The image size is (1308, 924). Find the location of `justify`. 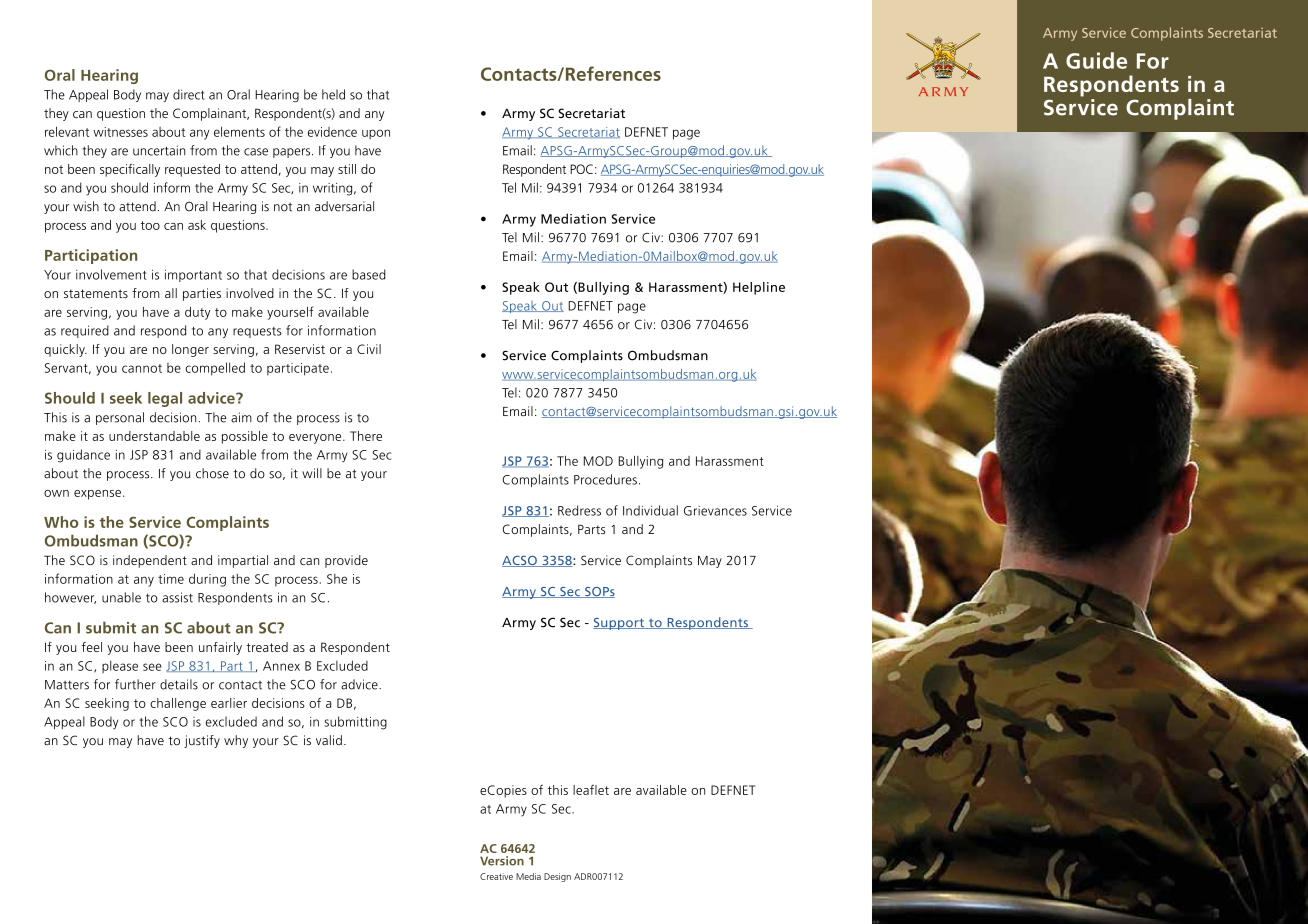

justify is located at coordinates (202, 741).
